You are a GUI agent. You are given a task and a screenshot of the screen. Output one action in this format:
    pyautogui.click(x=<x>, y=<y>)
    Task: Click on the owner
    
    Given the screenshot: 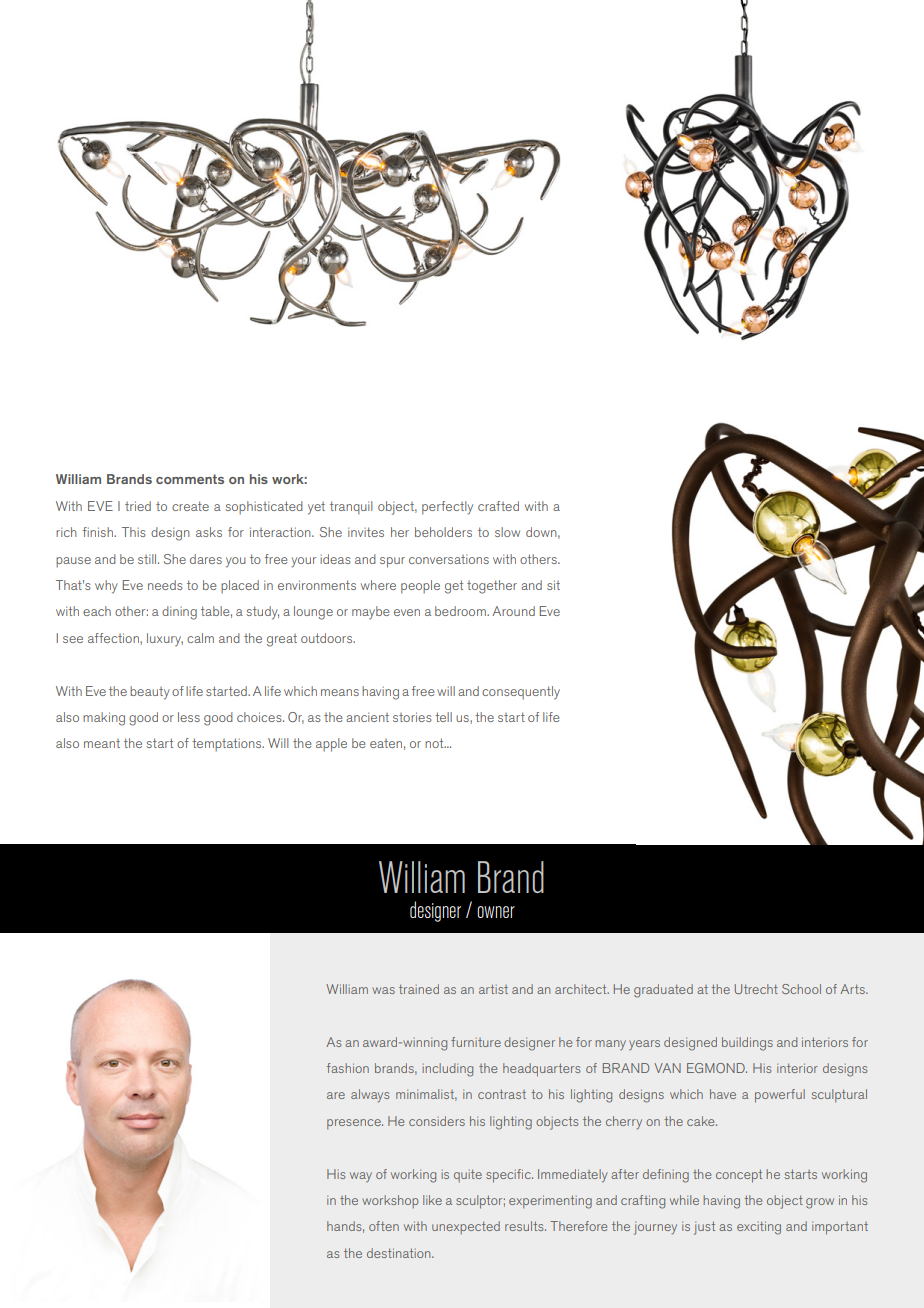 What is the action you would take?
    pyautogui.click(x=496, y=912)
